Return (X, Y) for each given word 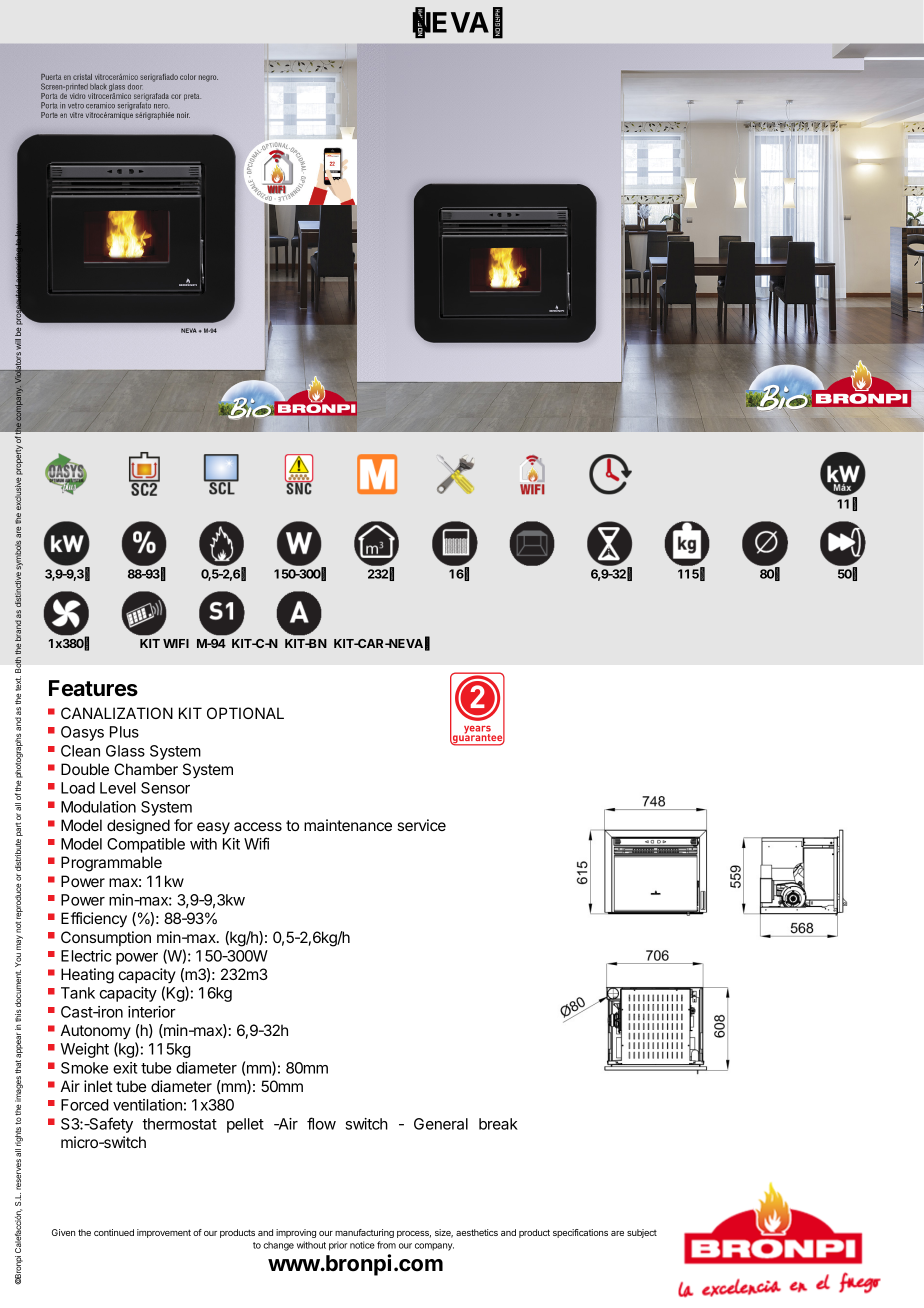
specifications (580, 1233)
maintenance (348, 825)
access (258, 826)
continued (114, 1232)
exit (125, 1068)
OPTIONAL (245, 713)
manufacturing (364, 1233)
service (421, 825)
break (498, 1124)
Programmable (111, 864)
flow (321, 1123)
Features (93, 688)
